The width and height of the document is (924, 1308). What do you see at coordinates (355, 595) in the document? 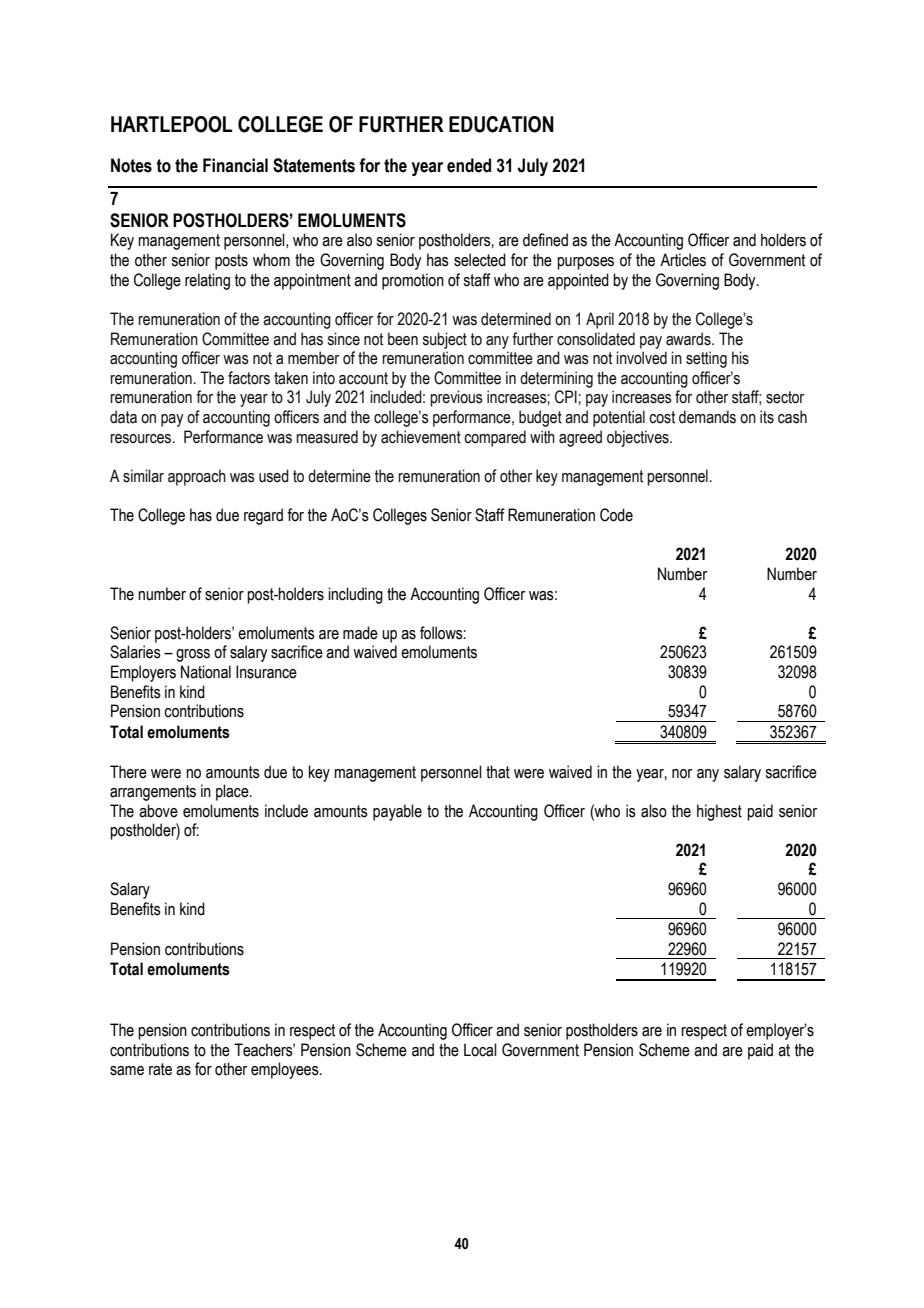
I see `including` at bounding box center [355, 595].
